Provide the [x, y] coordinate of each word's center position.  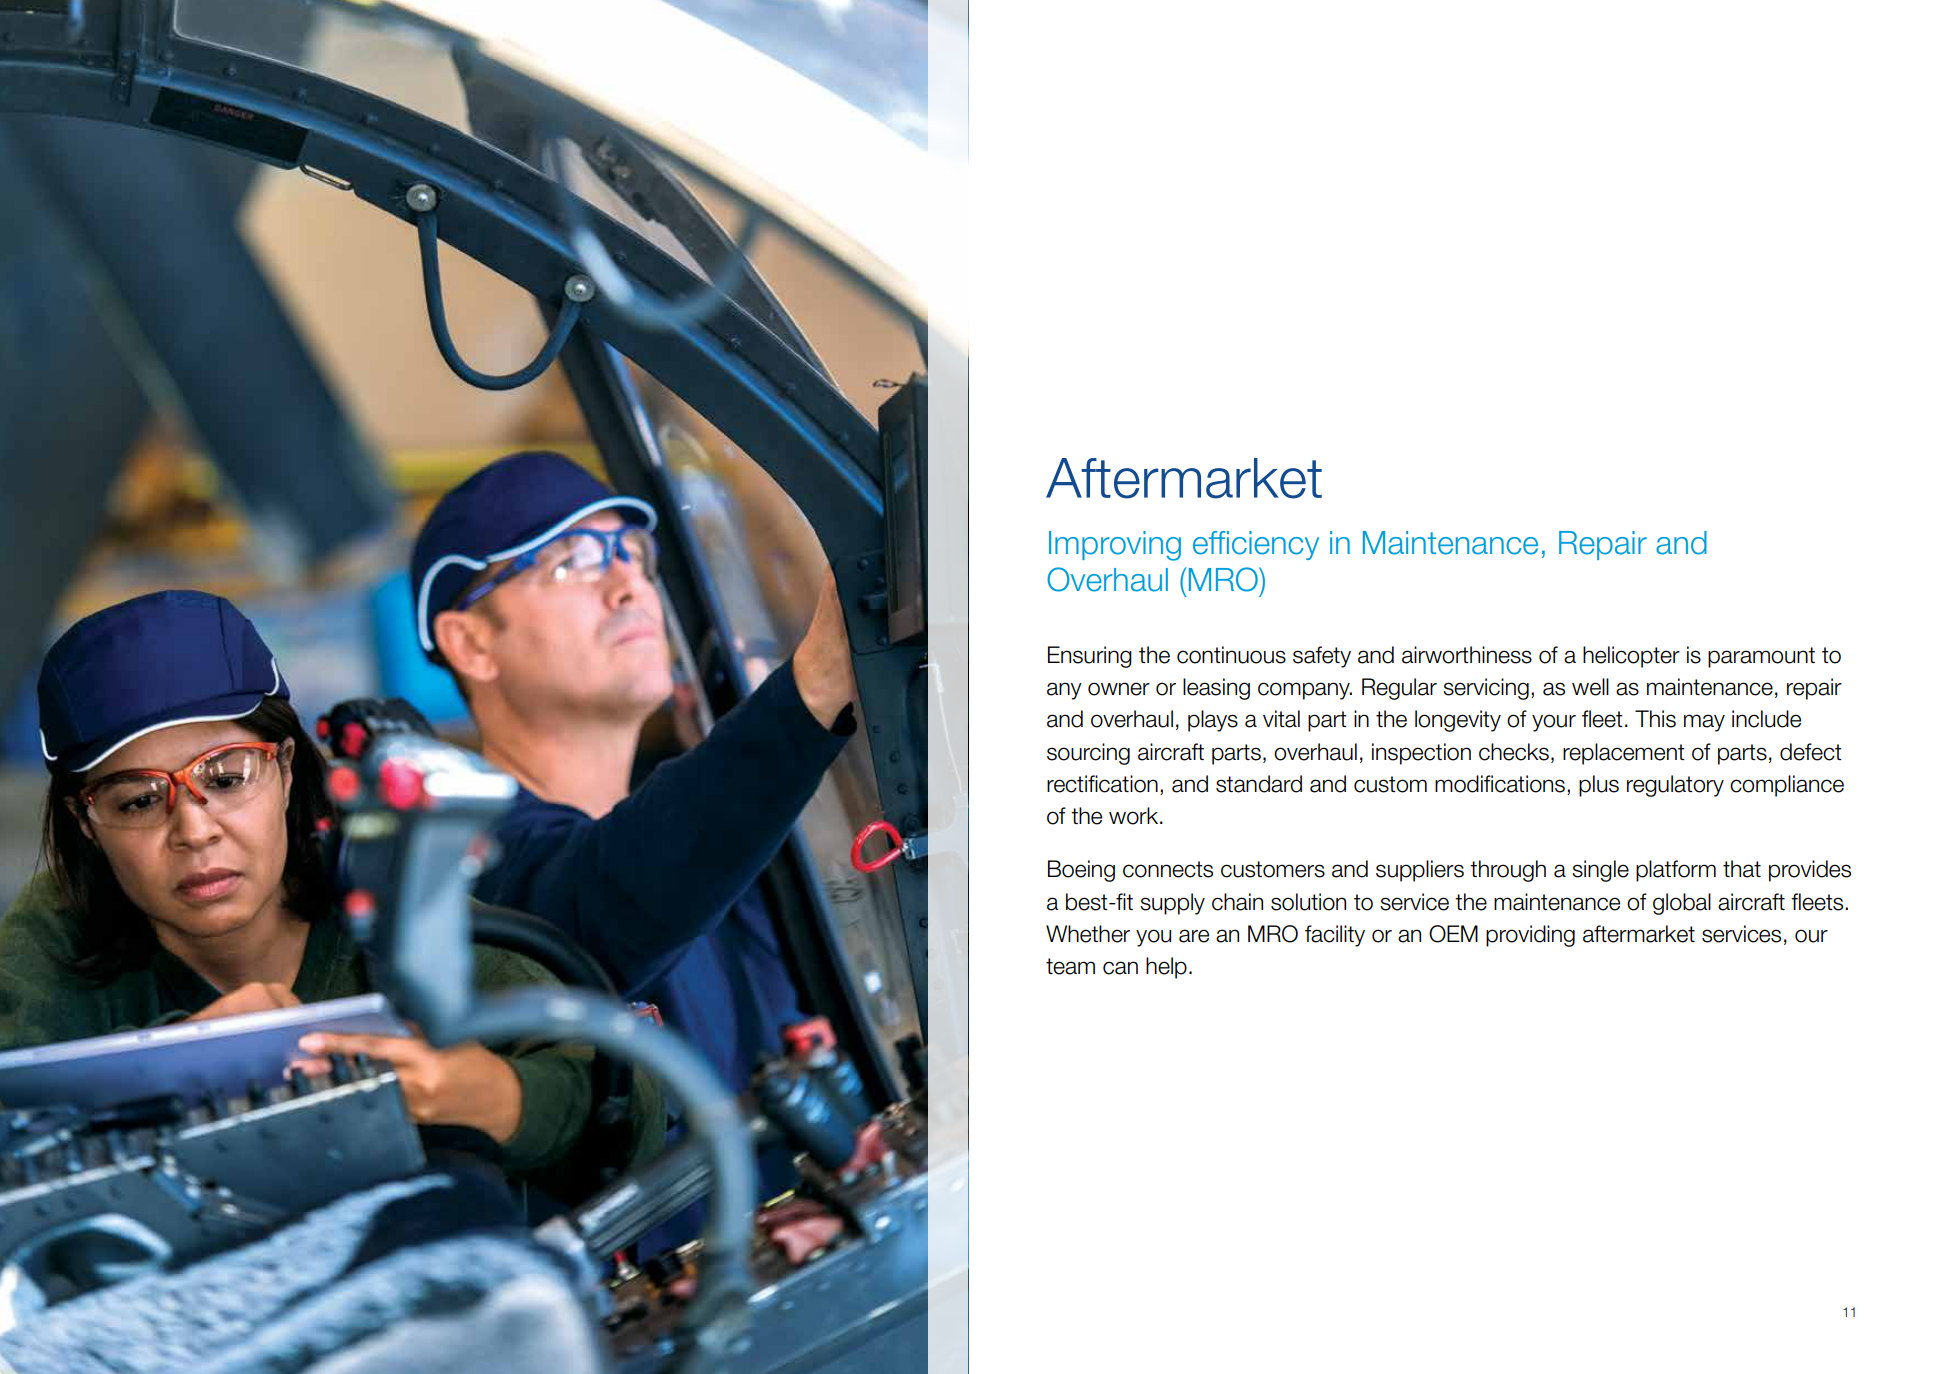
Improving [1115, 546]
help [1166, 968]
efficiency [1256, 545]
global [1682, 904]
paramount [1761, 657]
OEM [1453, 934]
